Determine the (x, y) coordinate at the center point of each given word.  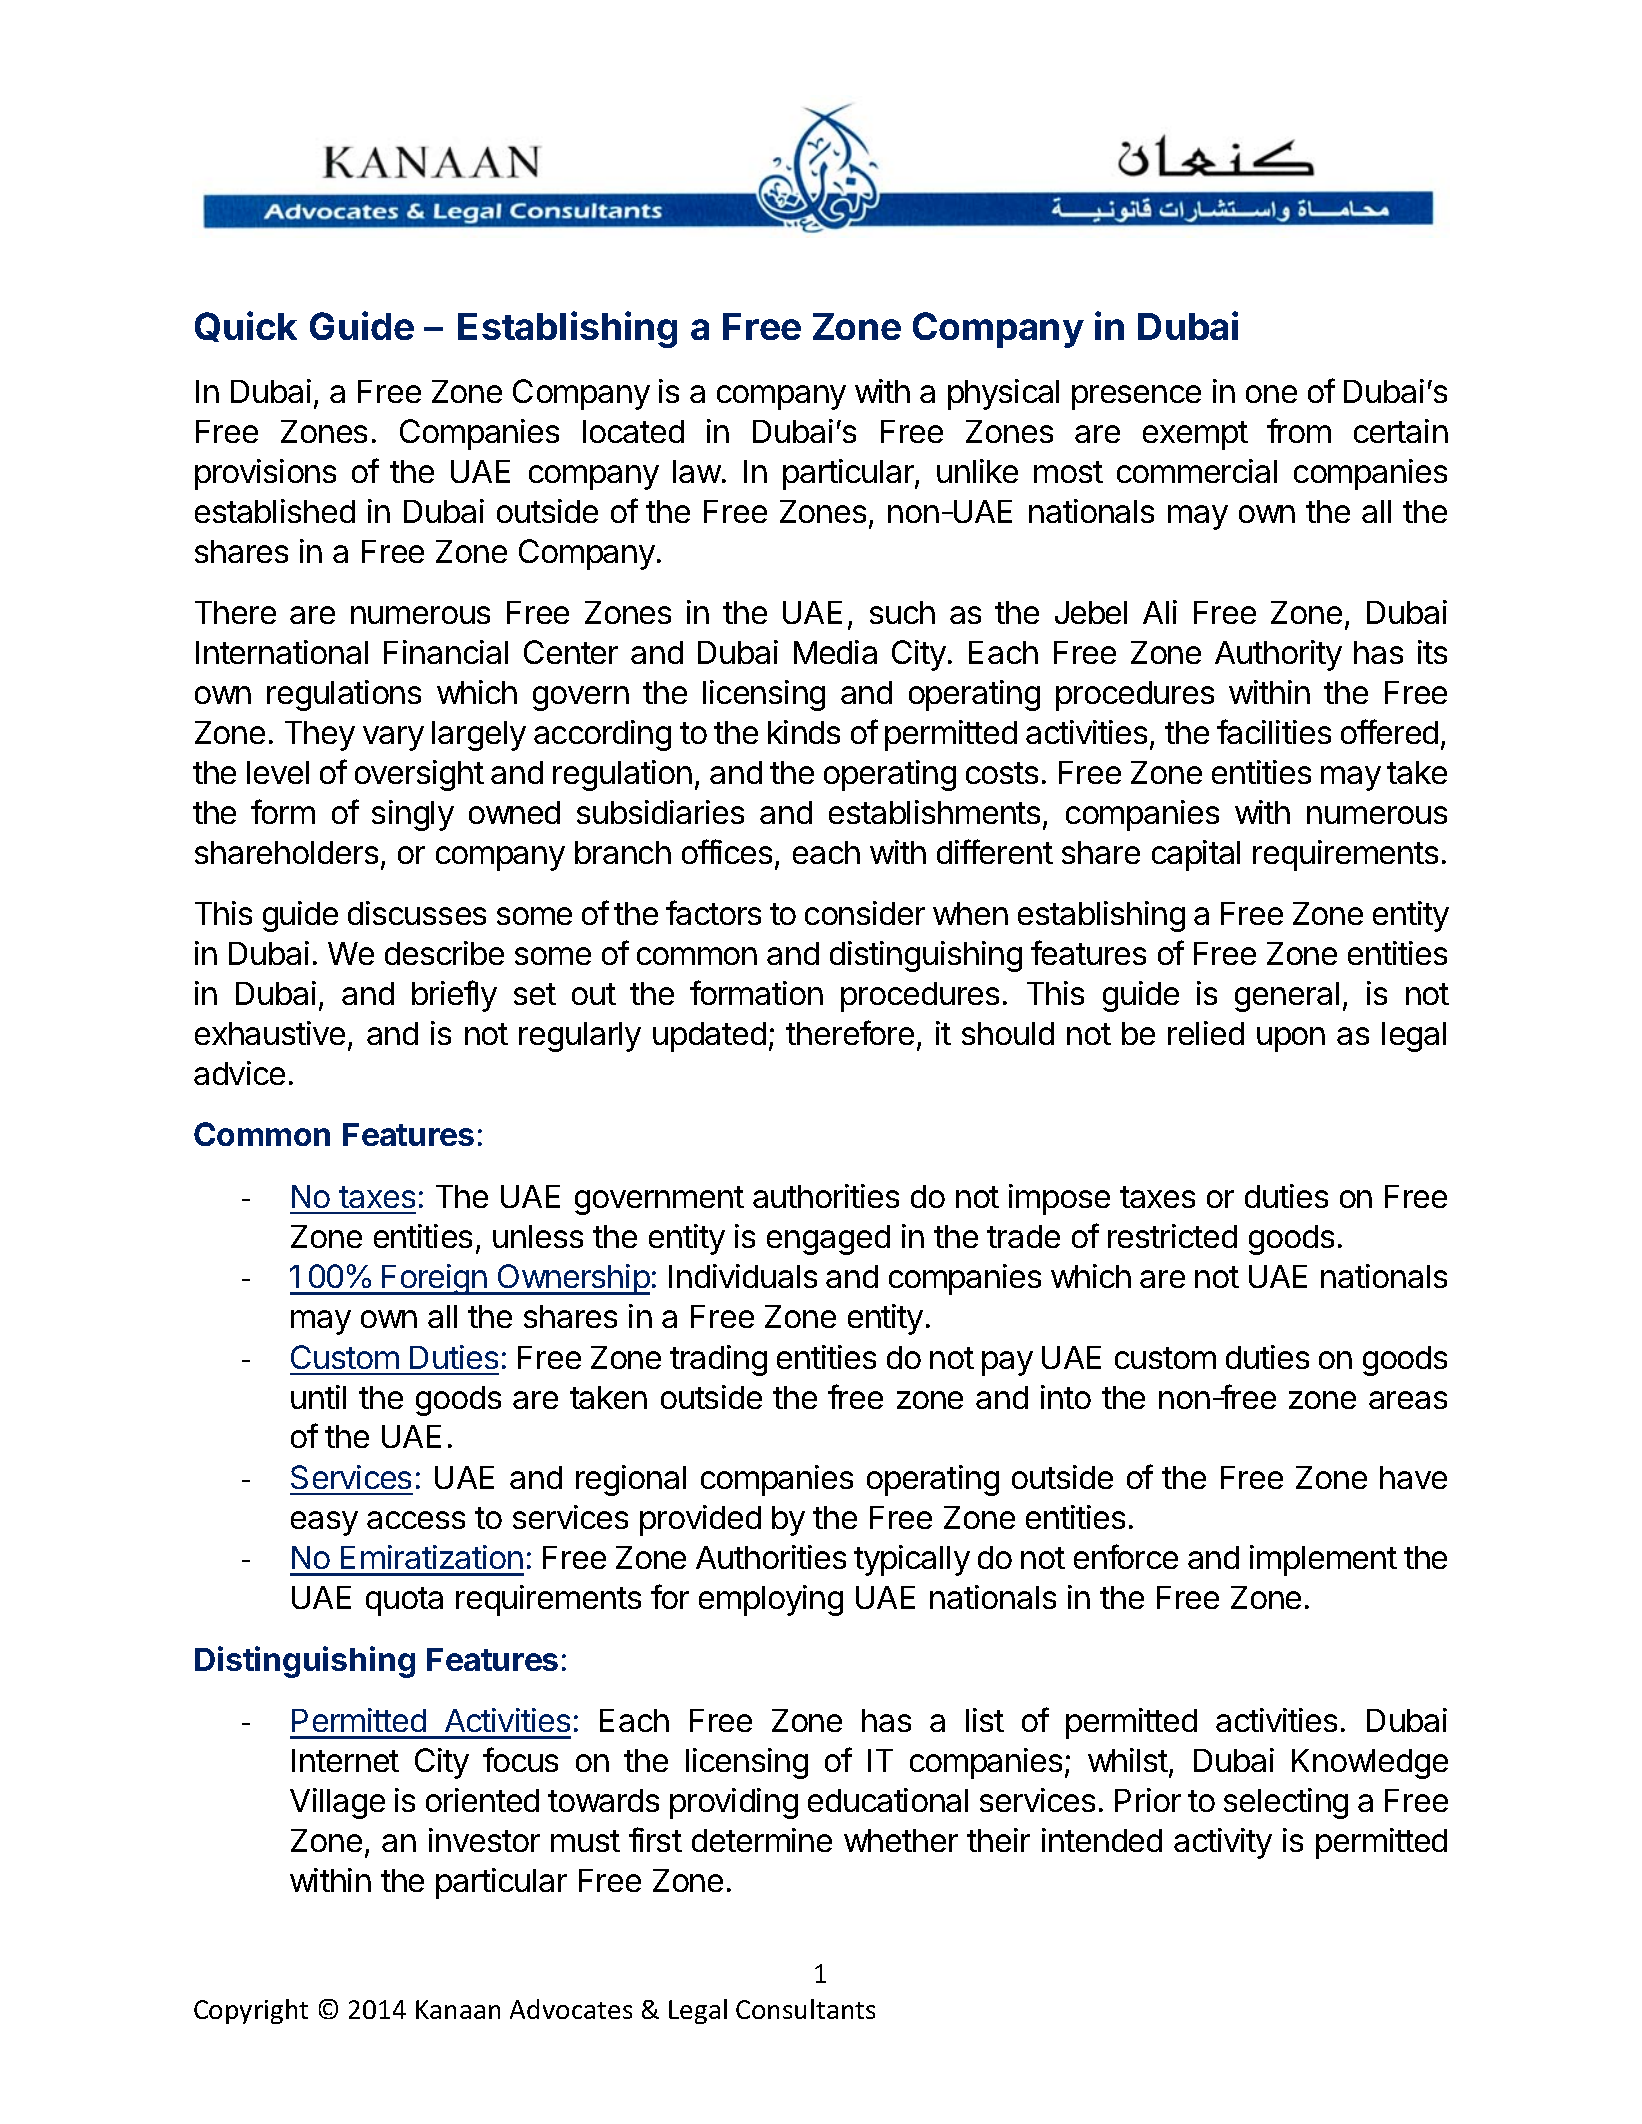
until (318, 1397)
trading (718, 1360)
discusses (417, 913)
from (1299, 430)
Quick (246, 326)
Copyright (251, 2011)
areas (1408, 1400)
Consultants (805, 2009)
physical (1003, 394)
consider (865, 913)
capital (1196, 855)
